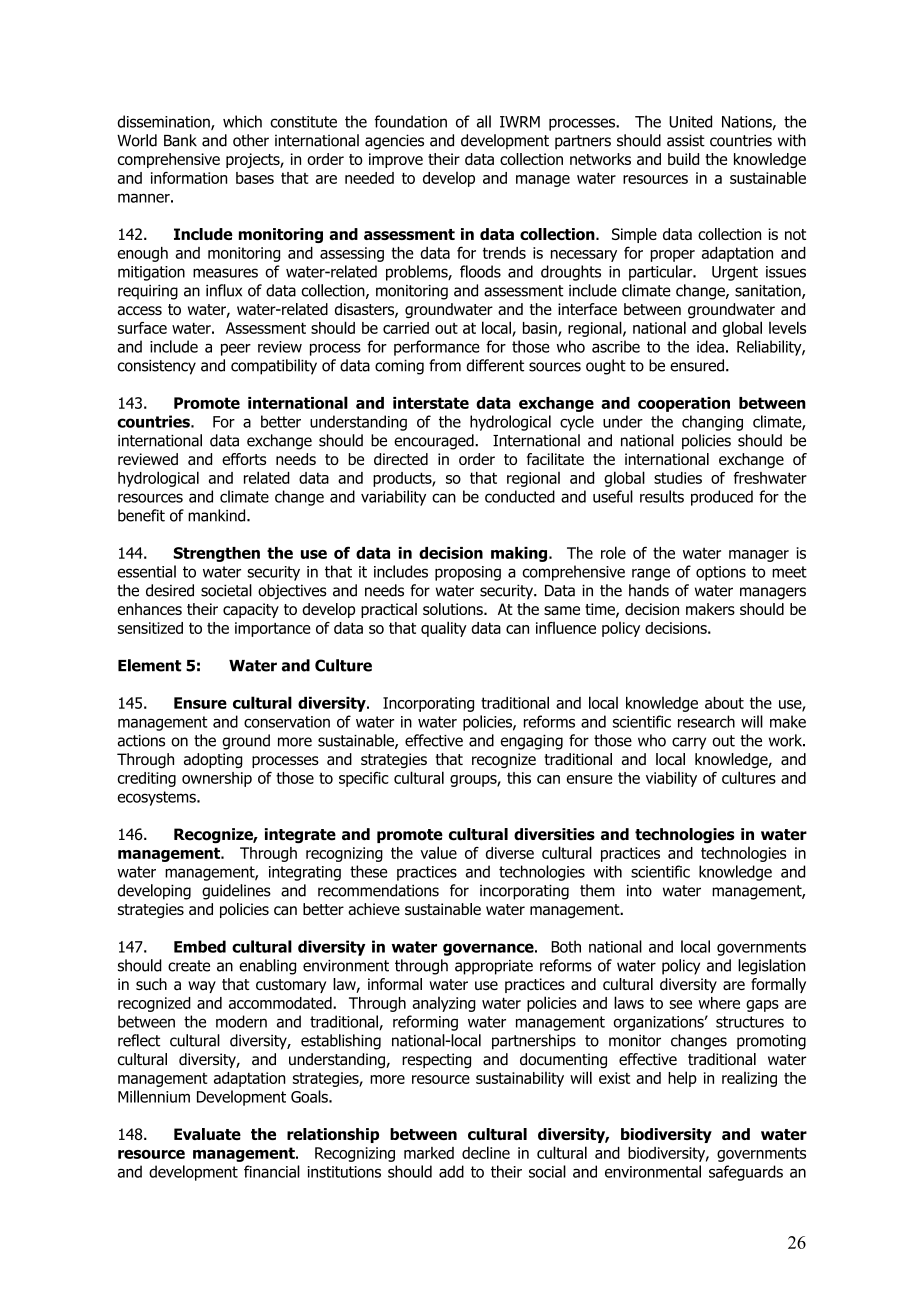  I want to click on value, so click(438, 852).
